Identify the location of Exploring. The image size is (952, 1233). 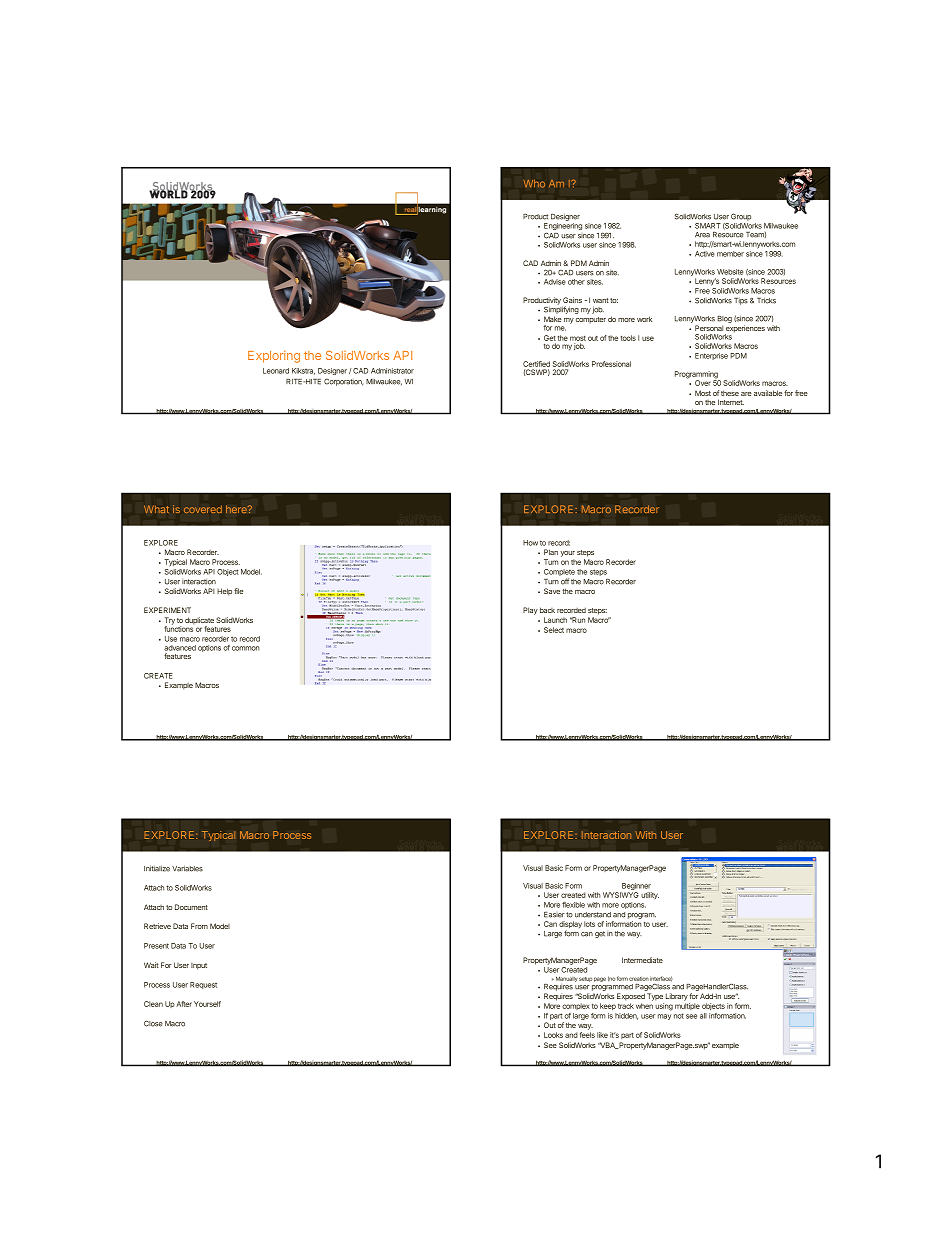
(274, 357).
